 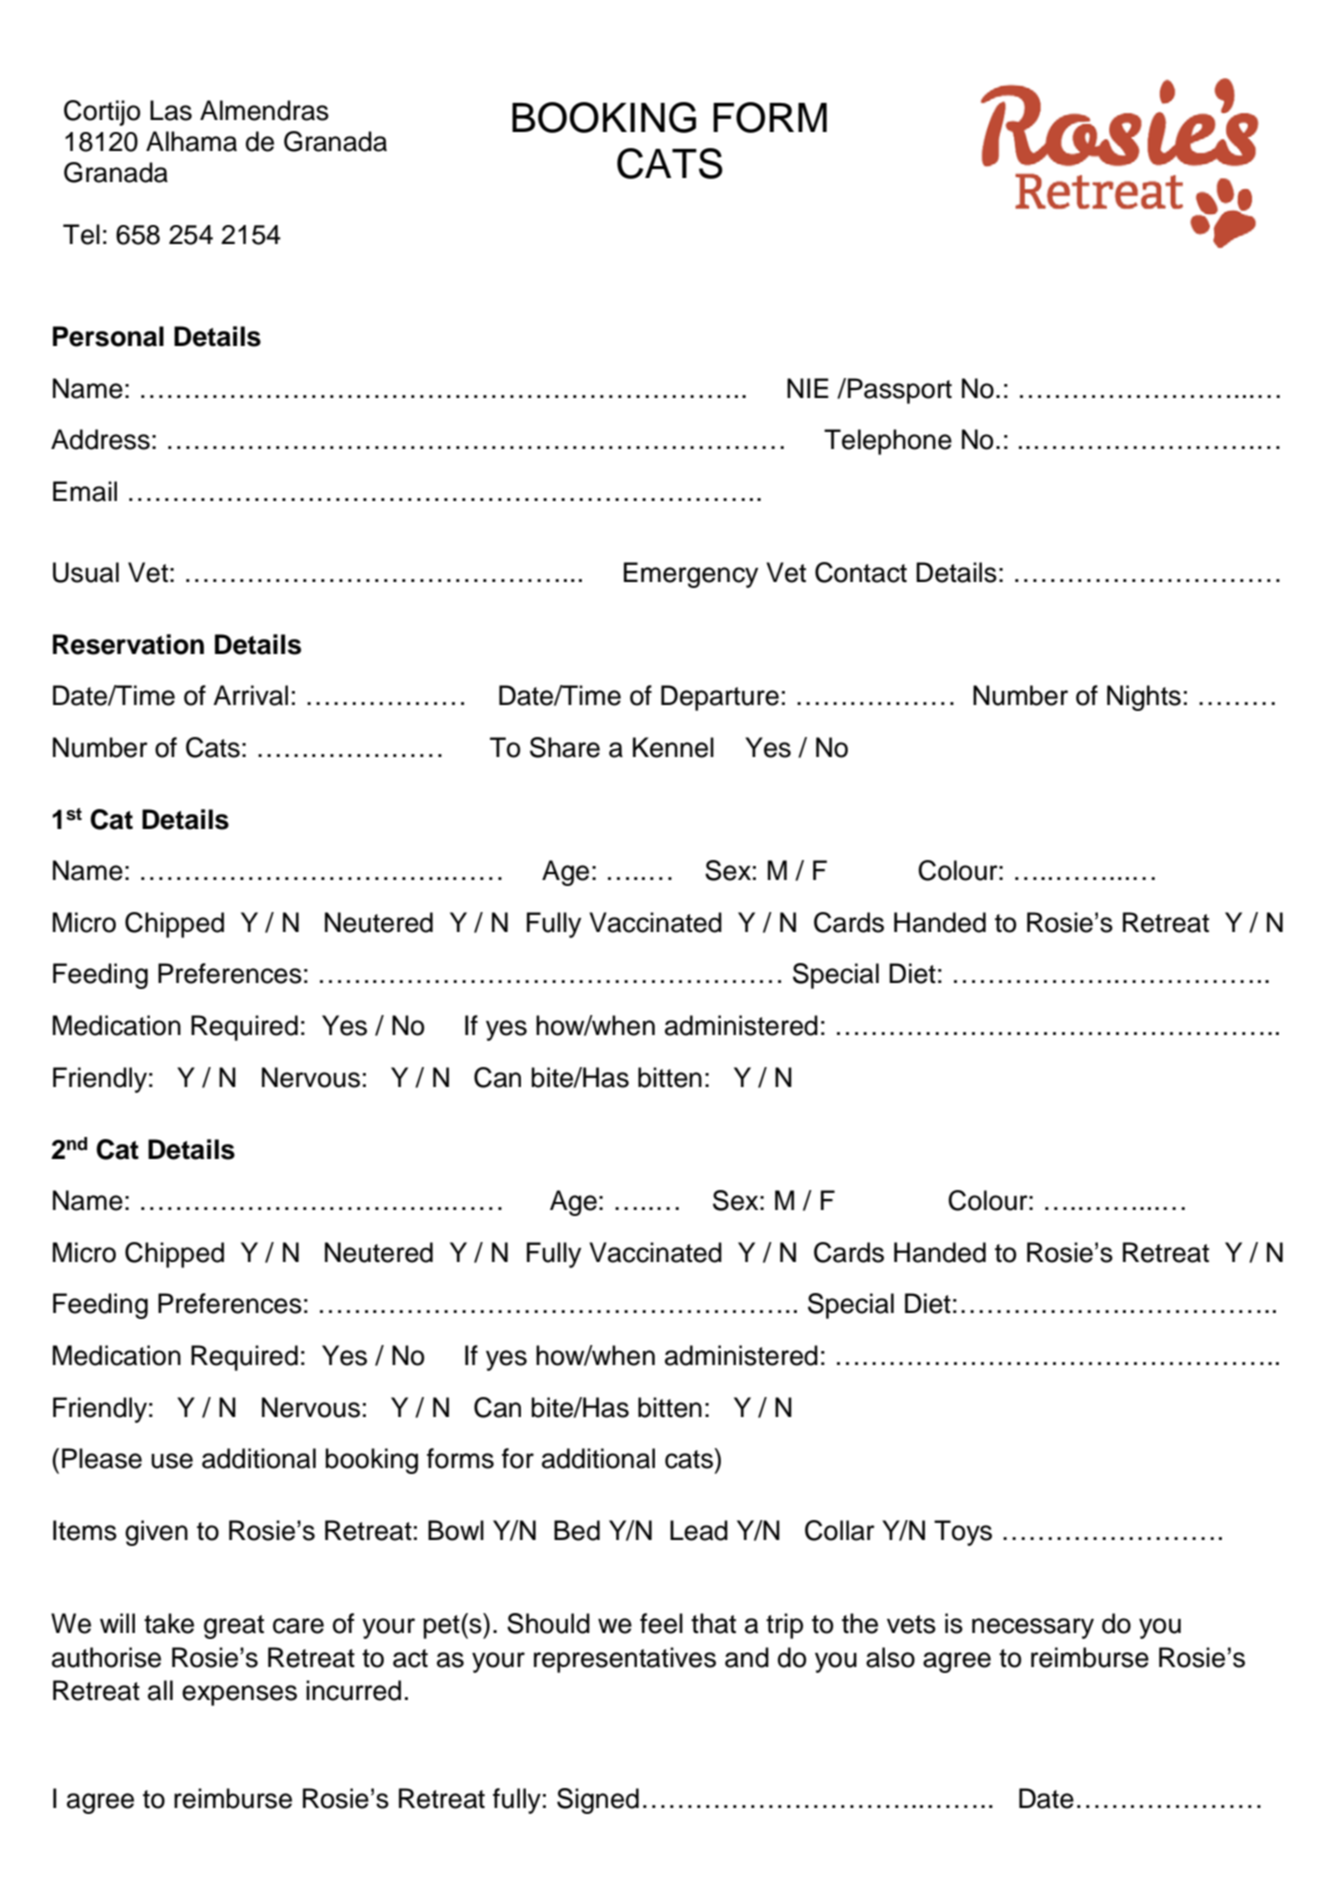 I want to click on necessary, so click(x=1033, y=1628).
